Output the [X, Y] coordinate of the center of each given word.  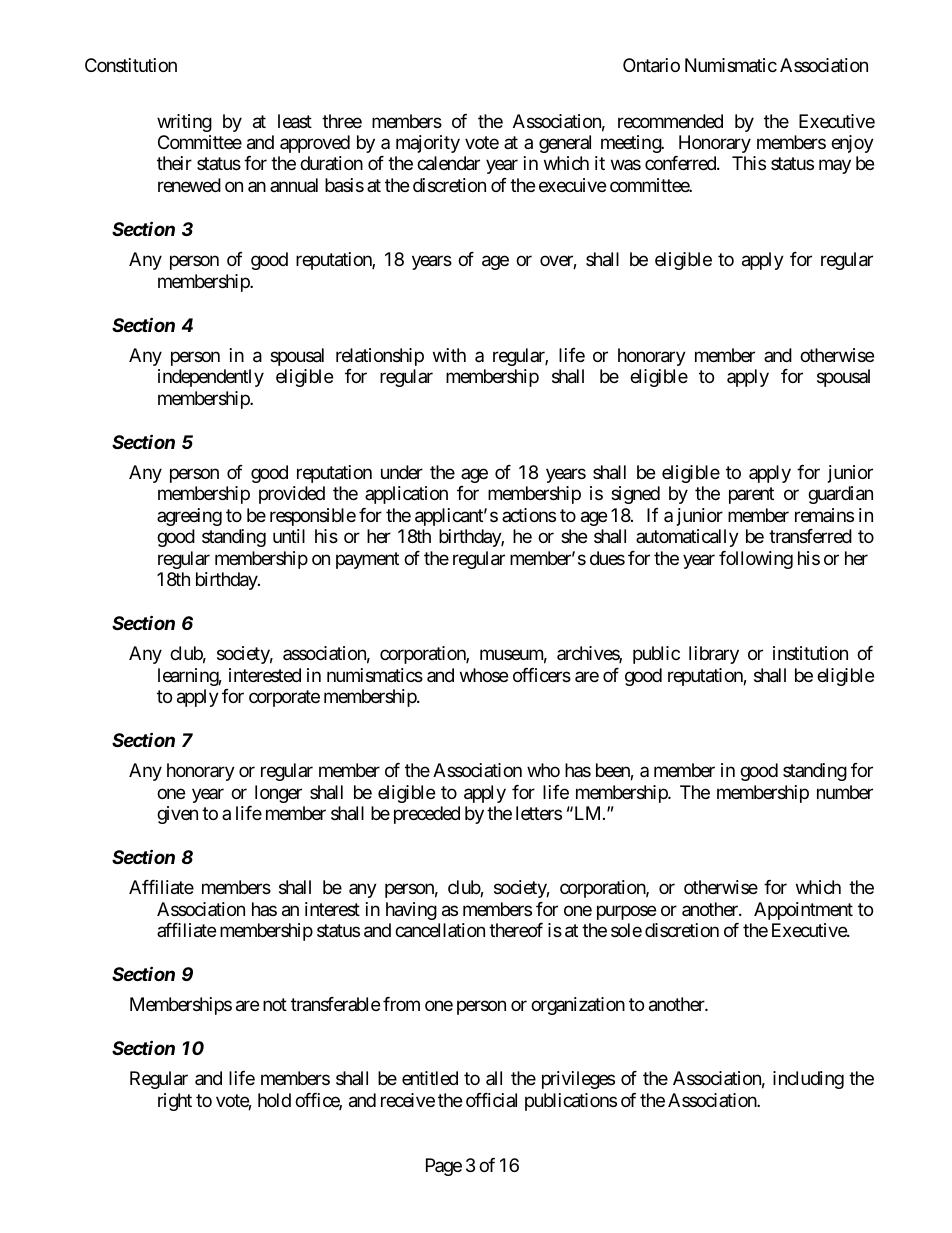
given [177, 815]
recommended [670, 121]
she [574, 536]
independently [211, 378]
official [491, 1100]
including [808, 1080]
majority [428, 144]
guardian [840, 495]
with [449, 355]
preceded [427, 815]
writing [184, 123]
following [756, 560]
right [175, 1102]
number [845, 792]
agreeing [189, 517]
